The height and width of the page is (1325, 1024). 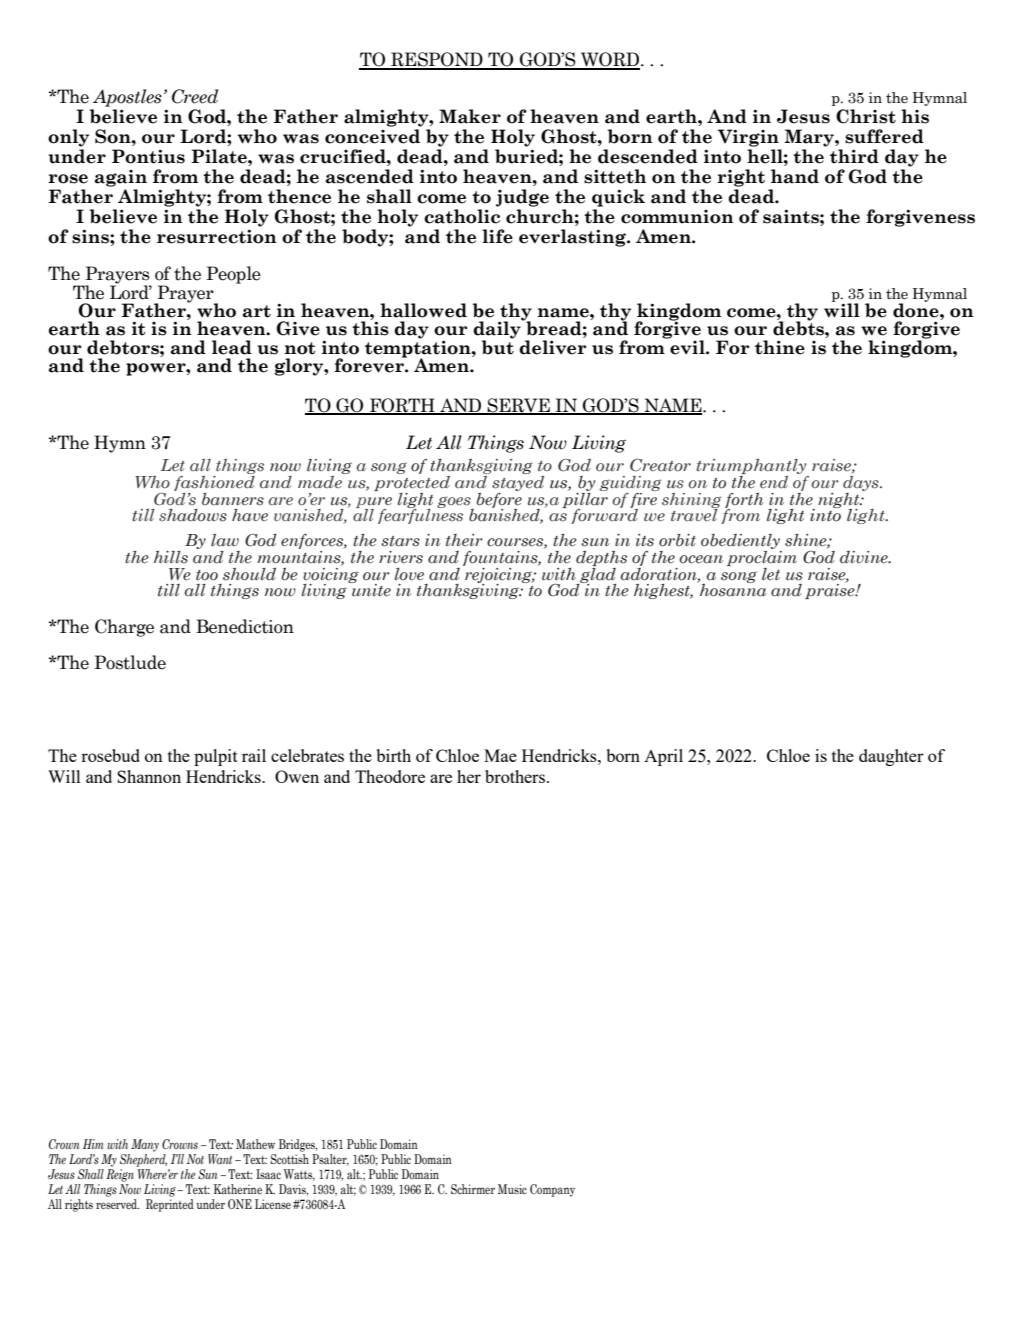 I want to click on Company, so click(x=552, y=1190).
